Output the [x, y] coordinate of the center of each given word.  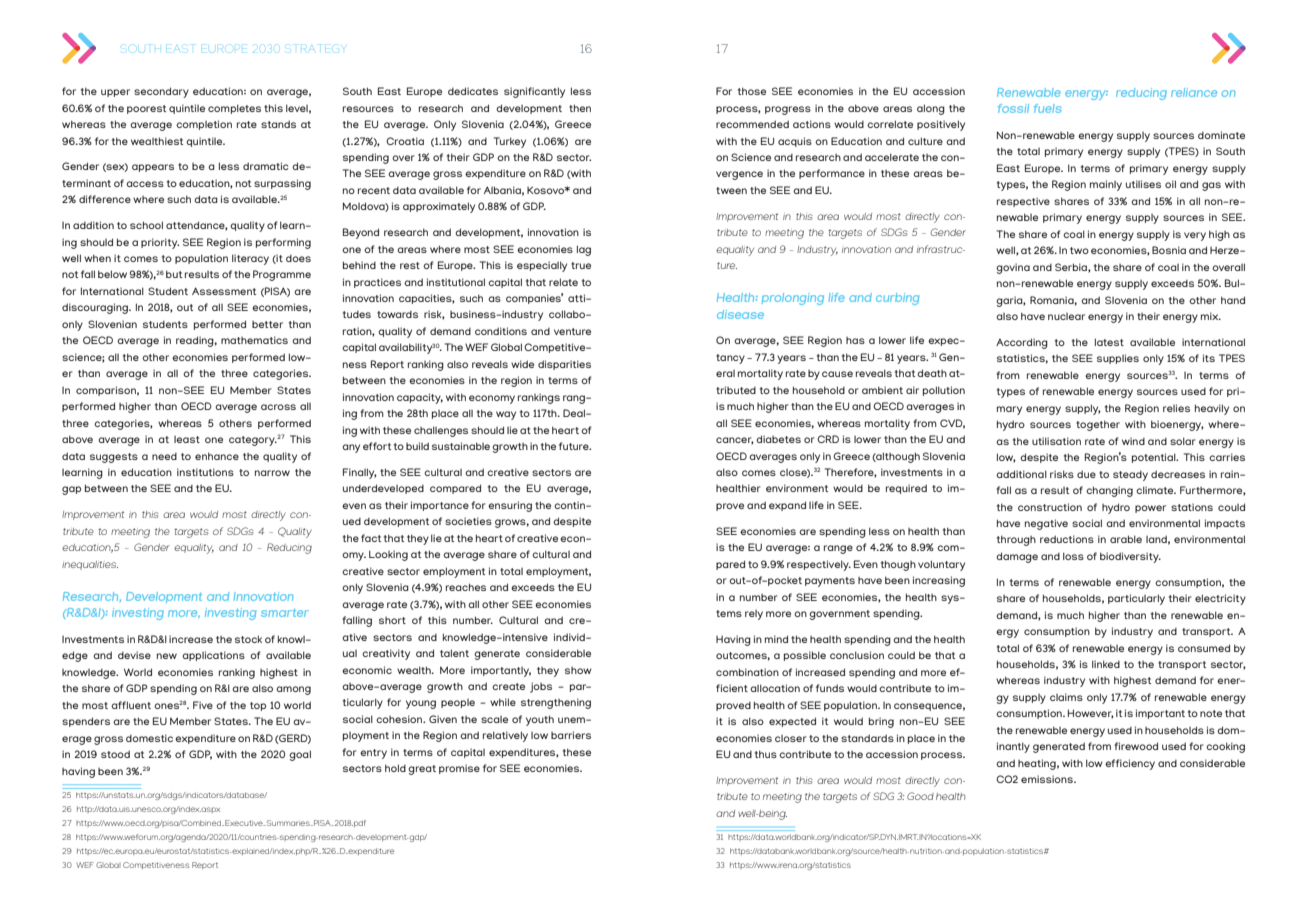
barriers [571, 735]
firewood [1136, 746]
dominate [1221, 135]
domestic [149, 738]
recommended [752, 124]
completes [234, 109]
